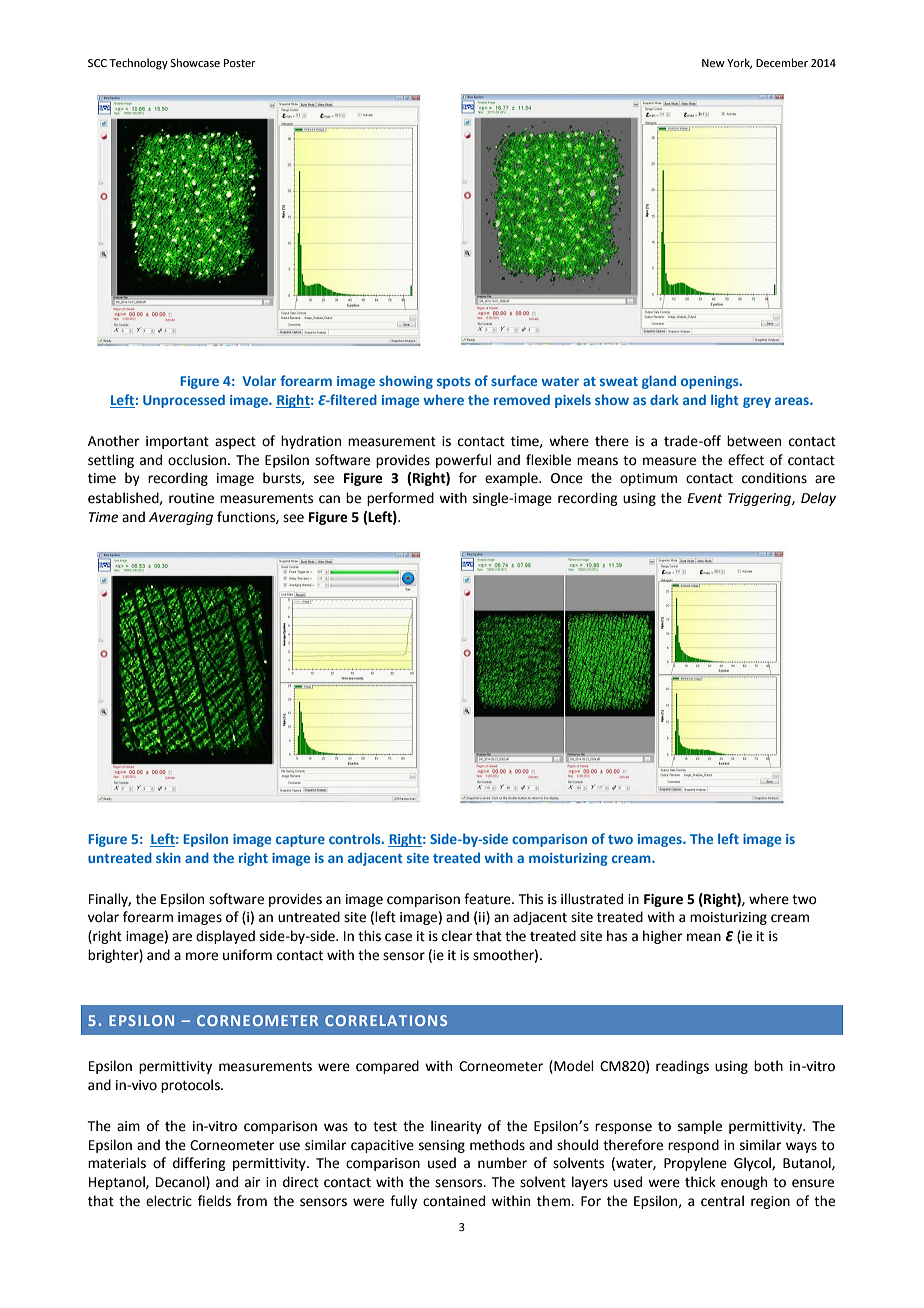 The height and width of the page is (1308, 924). Describe the element at coordinates (744, 1183) in the page. I see `enough` at that location.
